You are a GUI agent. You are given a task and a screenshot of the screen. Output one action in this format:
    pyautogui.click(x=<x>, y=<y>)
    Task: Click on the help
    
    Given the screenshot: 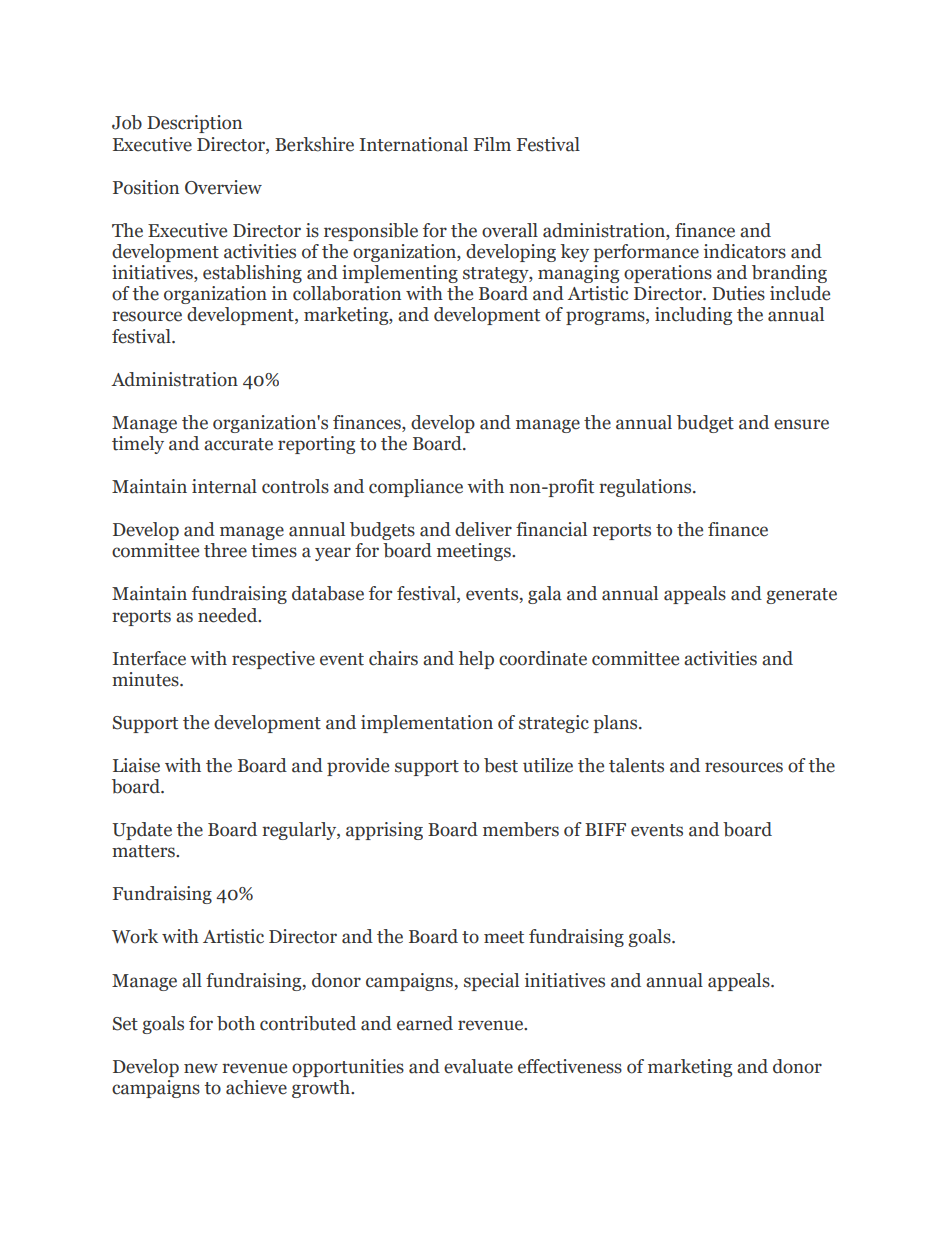 What is the action you would take?
    pyautogui.click(x=476, y=660)
